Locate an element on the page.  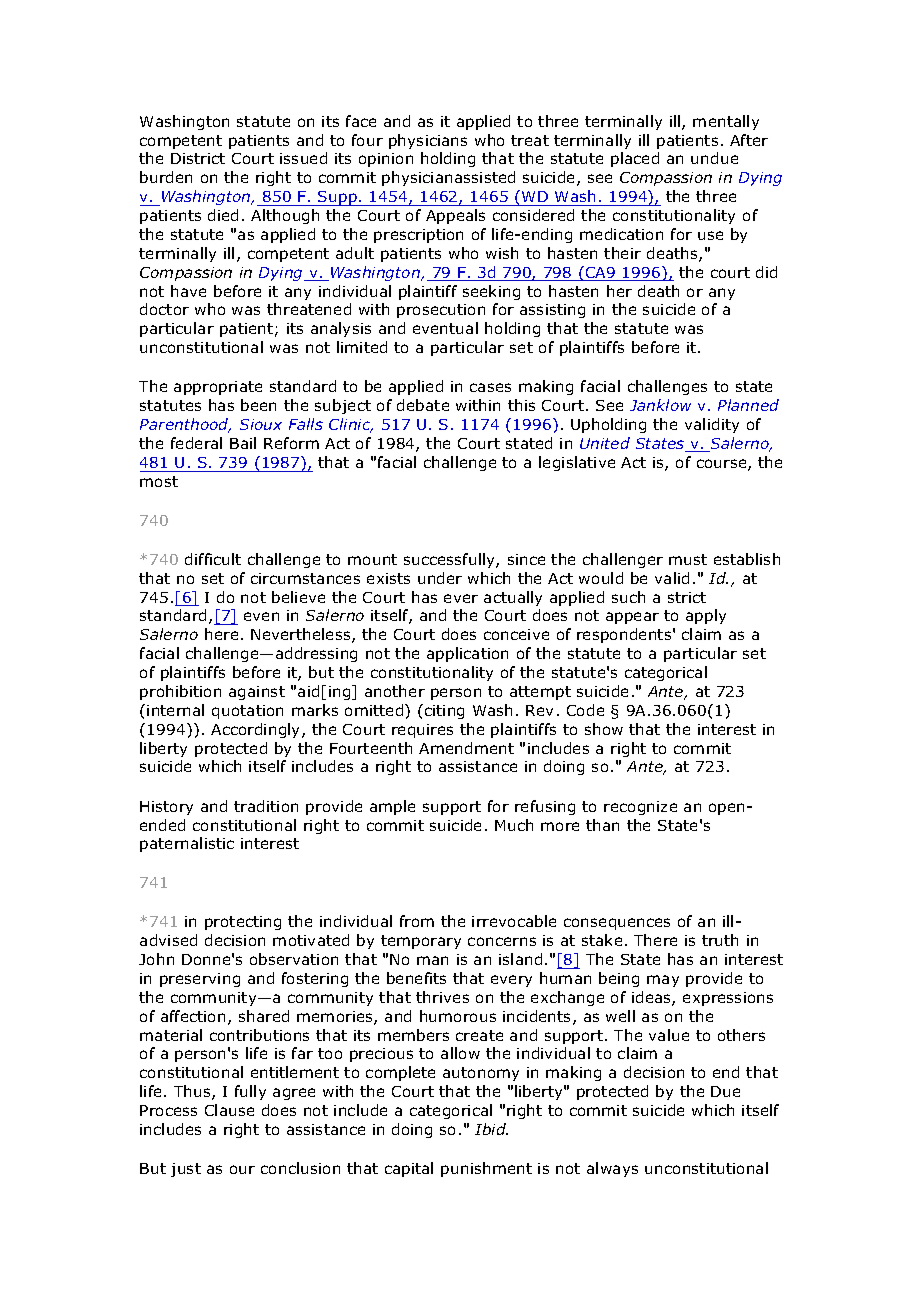
burden is located at coordinates (166, 177).
